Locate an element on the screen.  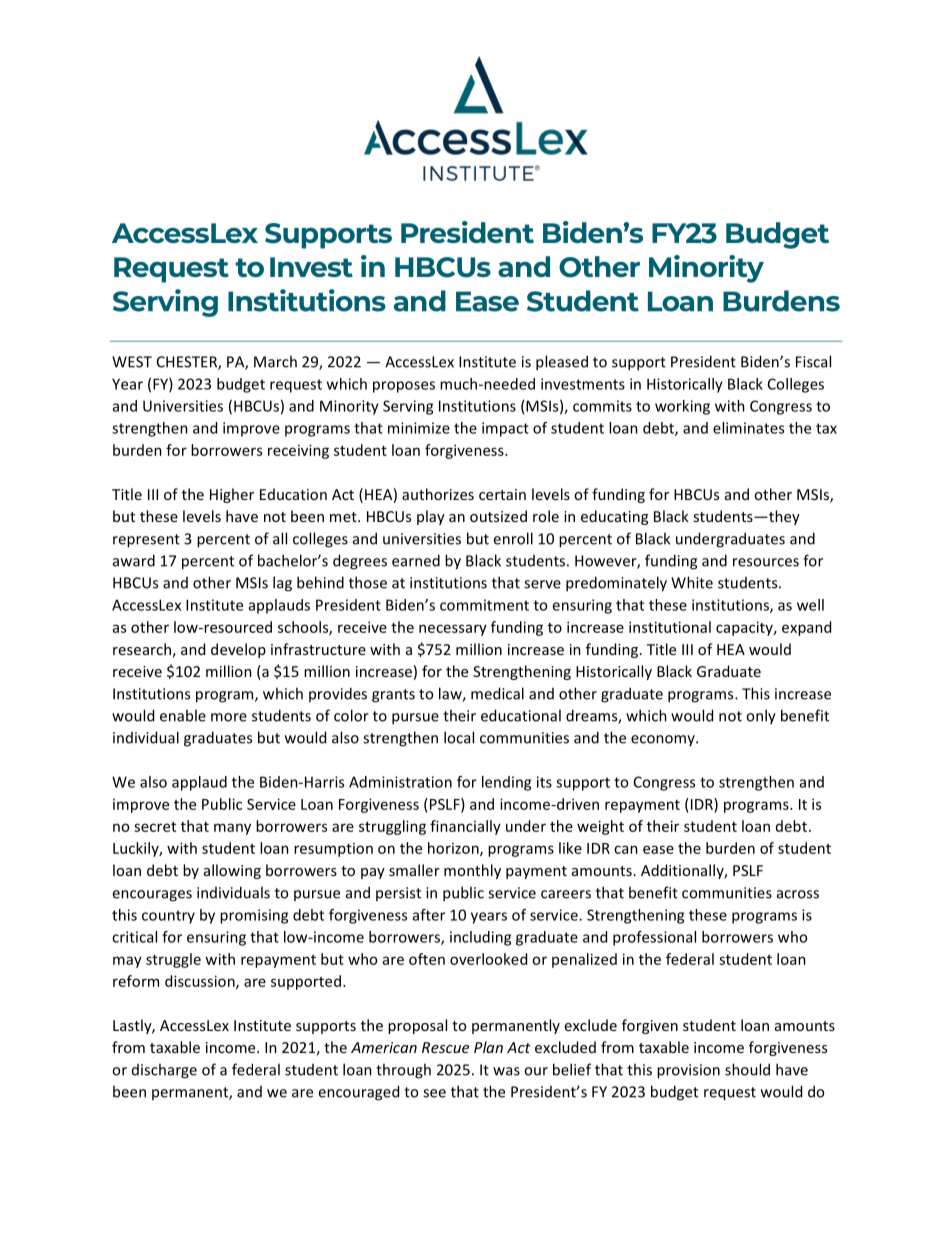
across is located at coordinates (798, 894).
